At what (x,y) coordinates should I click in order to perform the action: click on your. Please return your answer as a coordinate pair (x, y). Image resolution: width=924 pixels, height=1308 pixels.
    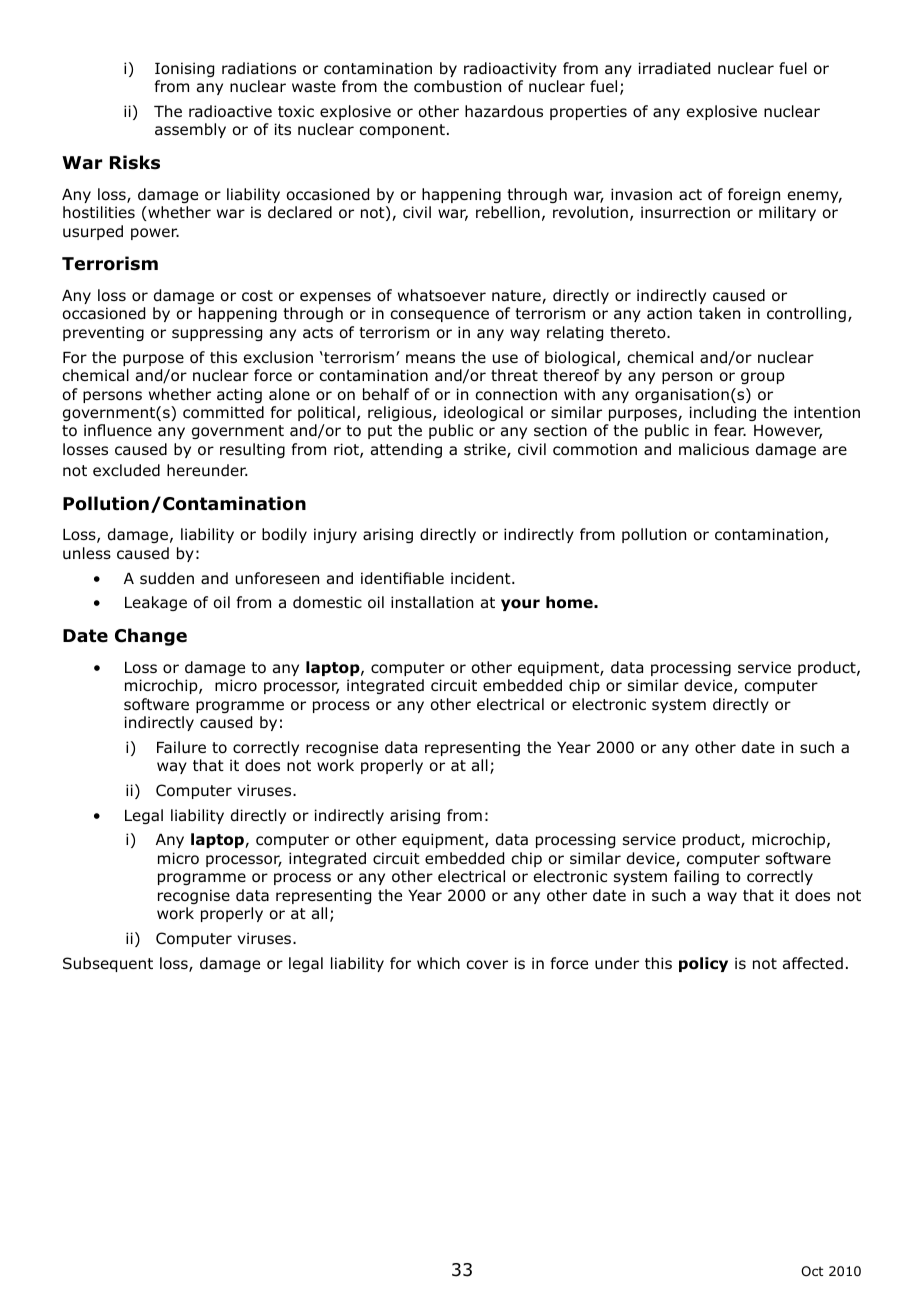
    Looking at the image, I should click on (520, 605).
